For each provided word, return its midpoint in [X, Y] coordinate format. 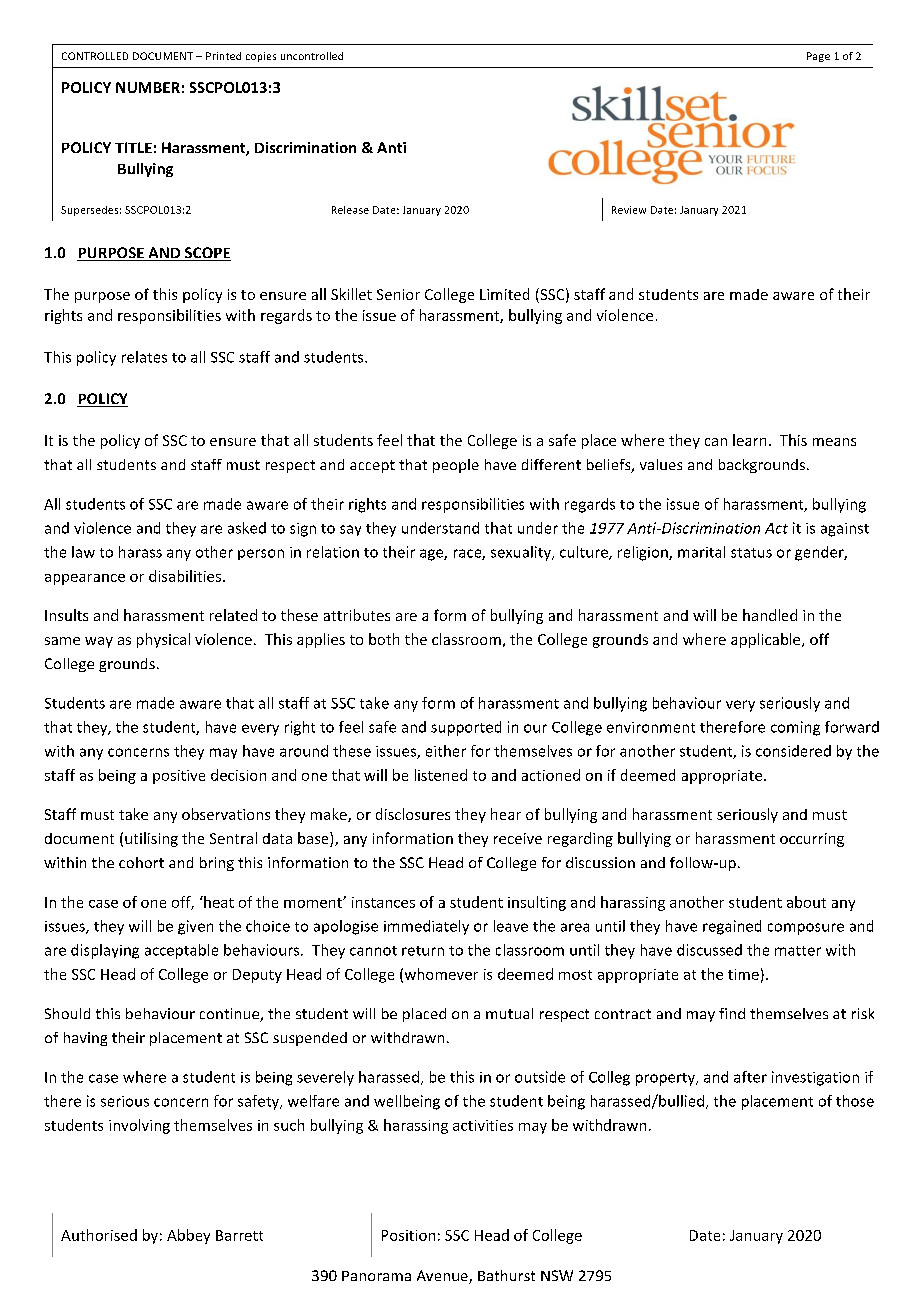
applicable [767, 640]
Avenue [443, 1277]
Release [350, 210]
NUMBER [148, 87]
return [423, 951]
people [456, 466]
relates [144, 357]
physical [163, 640]
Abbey [188, 1236]
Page [818, 57]
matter [798, 951]
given [195, 927]
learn [749, 440]
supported [466, 728]
